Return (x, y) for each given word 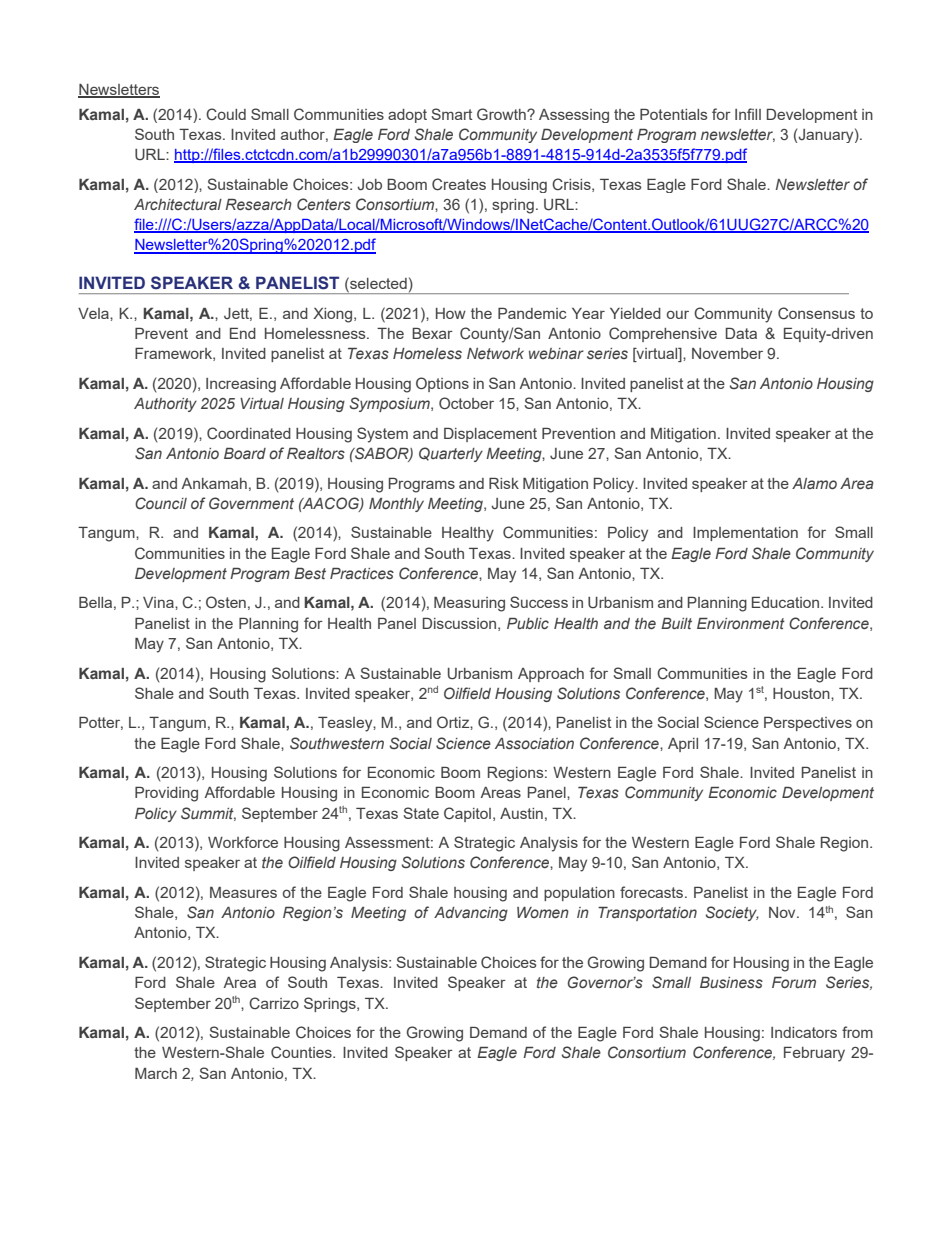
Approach (551, 675)
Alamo (814, 483)
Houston (802, 693)
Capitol (467, 814)
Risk (504, 483)
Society (732, 913)
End (243, 333)
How (451, 313)
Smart (451, 114)
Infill (748, 114)
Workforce (243, 842)
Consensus (816, 313)
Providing (166, 794)
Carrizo (274, 1003)
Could (226, 114)
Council (161, 503)
